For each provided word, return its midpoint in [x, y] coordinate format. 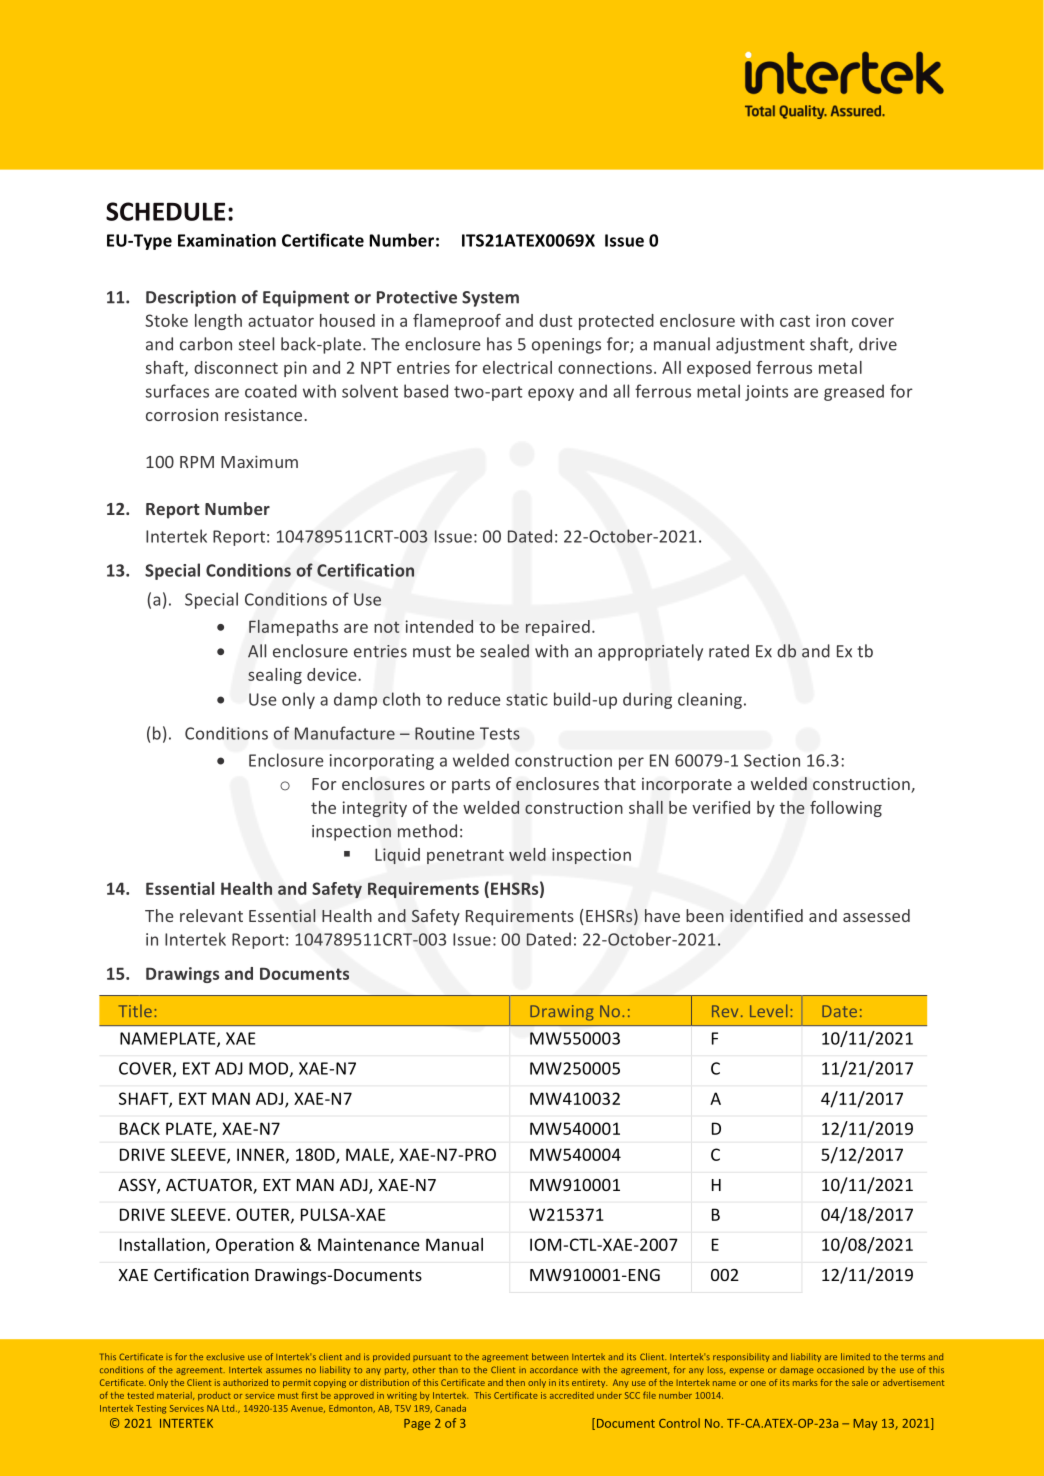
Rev [725, 1011]
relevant [211, 915]
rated [729, 651]
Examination [227, 240]
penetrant [465, 856]
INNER [262, 1155]
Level [768, 1010]
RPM [197, 462]
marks [805, 1382]
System [490, 299]
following [846, 809]
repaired [558, 628]
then [515, 1382]
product [214, 1396]
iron [830, 320]
